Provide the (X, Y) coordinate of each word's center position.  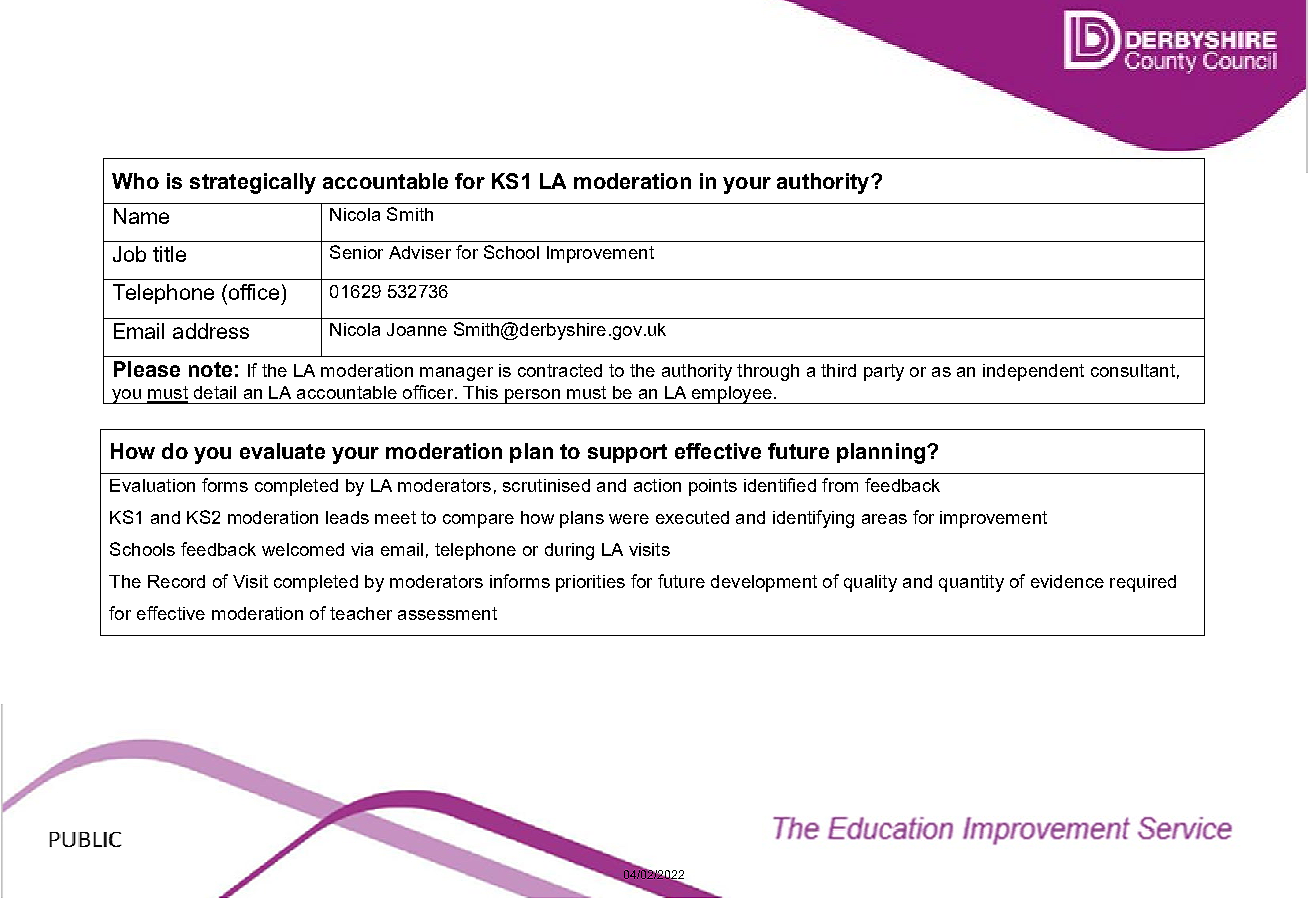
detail (215, 392)
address (211, 331)
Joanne (417, 329)
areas (884, 519)
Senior (356, 252)
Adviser (420, 252)
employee (732, 395)
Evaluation (152, 485)
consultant (1133, 370)
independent (1033, 372)
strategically (253, 183)
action (657, 485)
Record (176, 581)
